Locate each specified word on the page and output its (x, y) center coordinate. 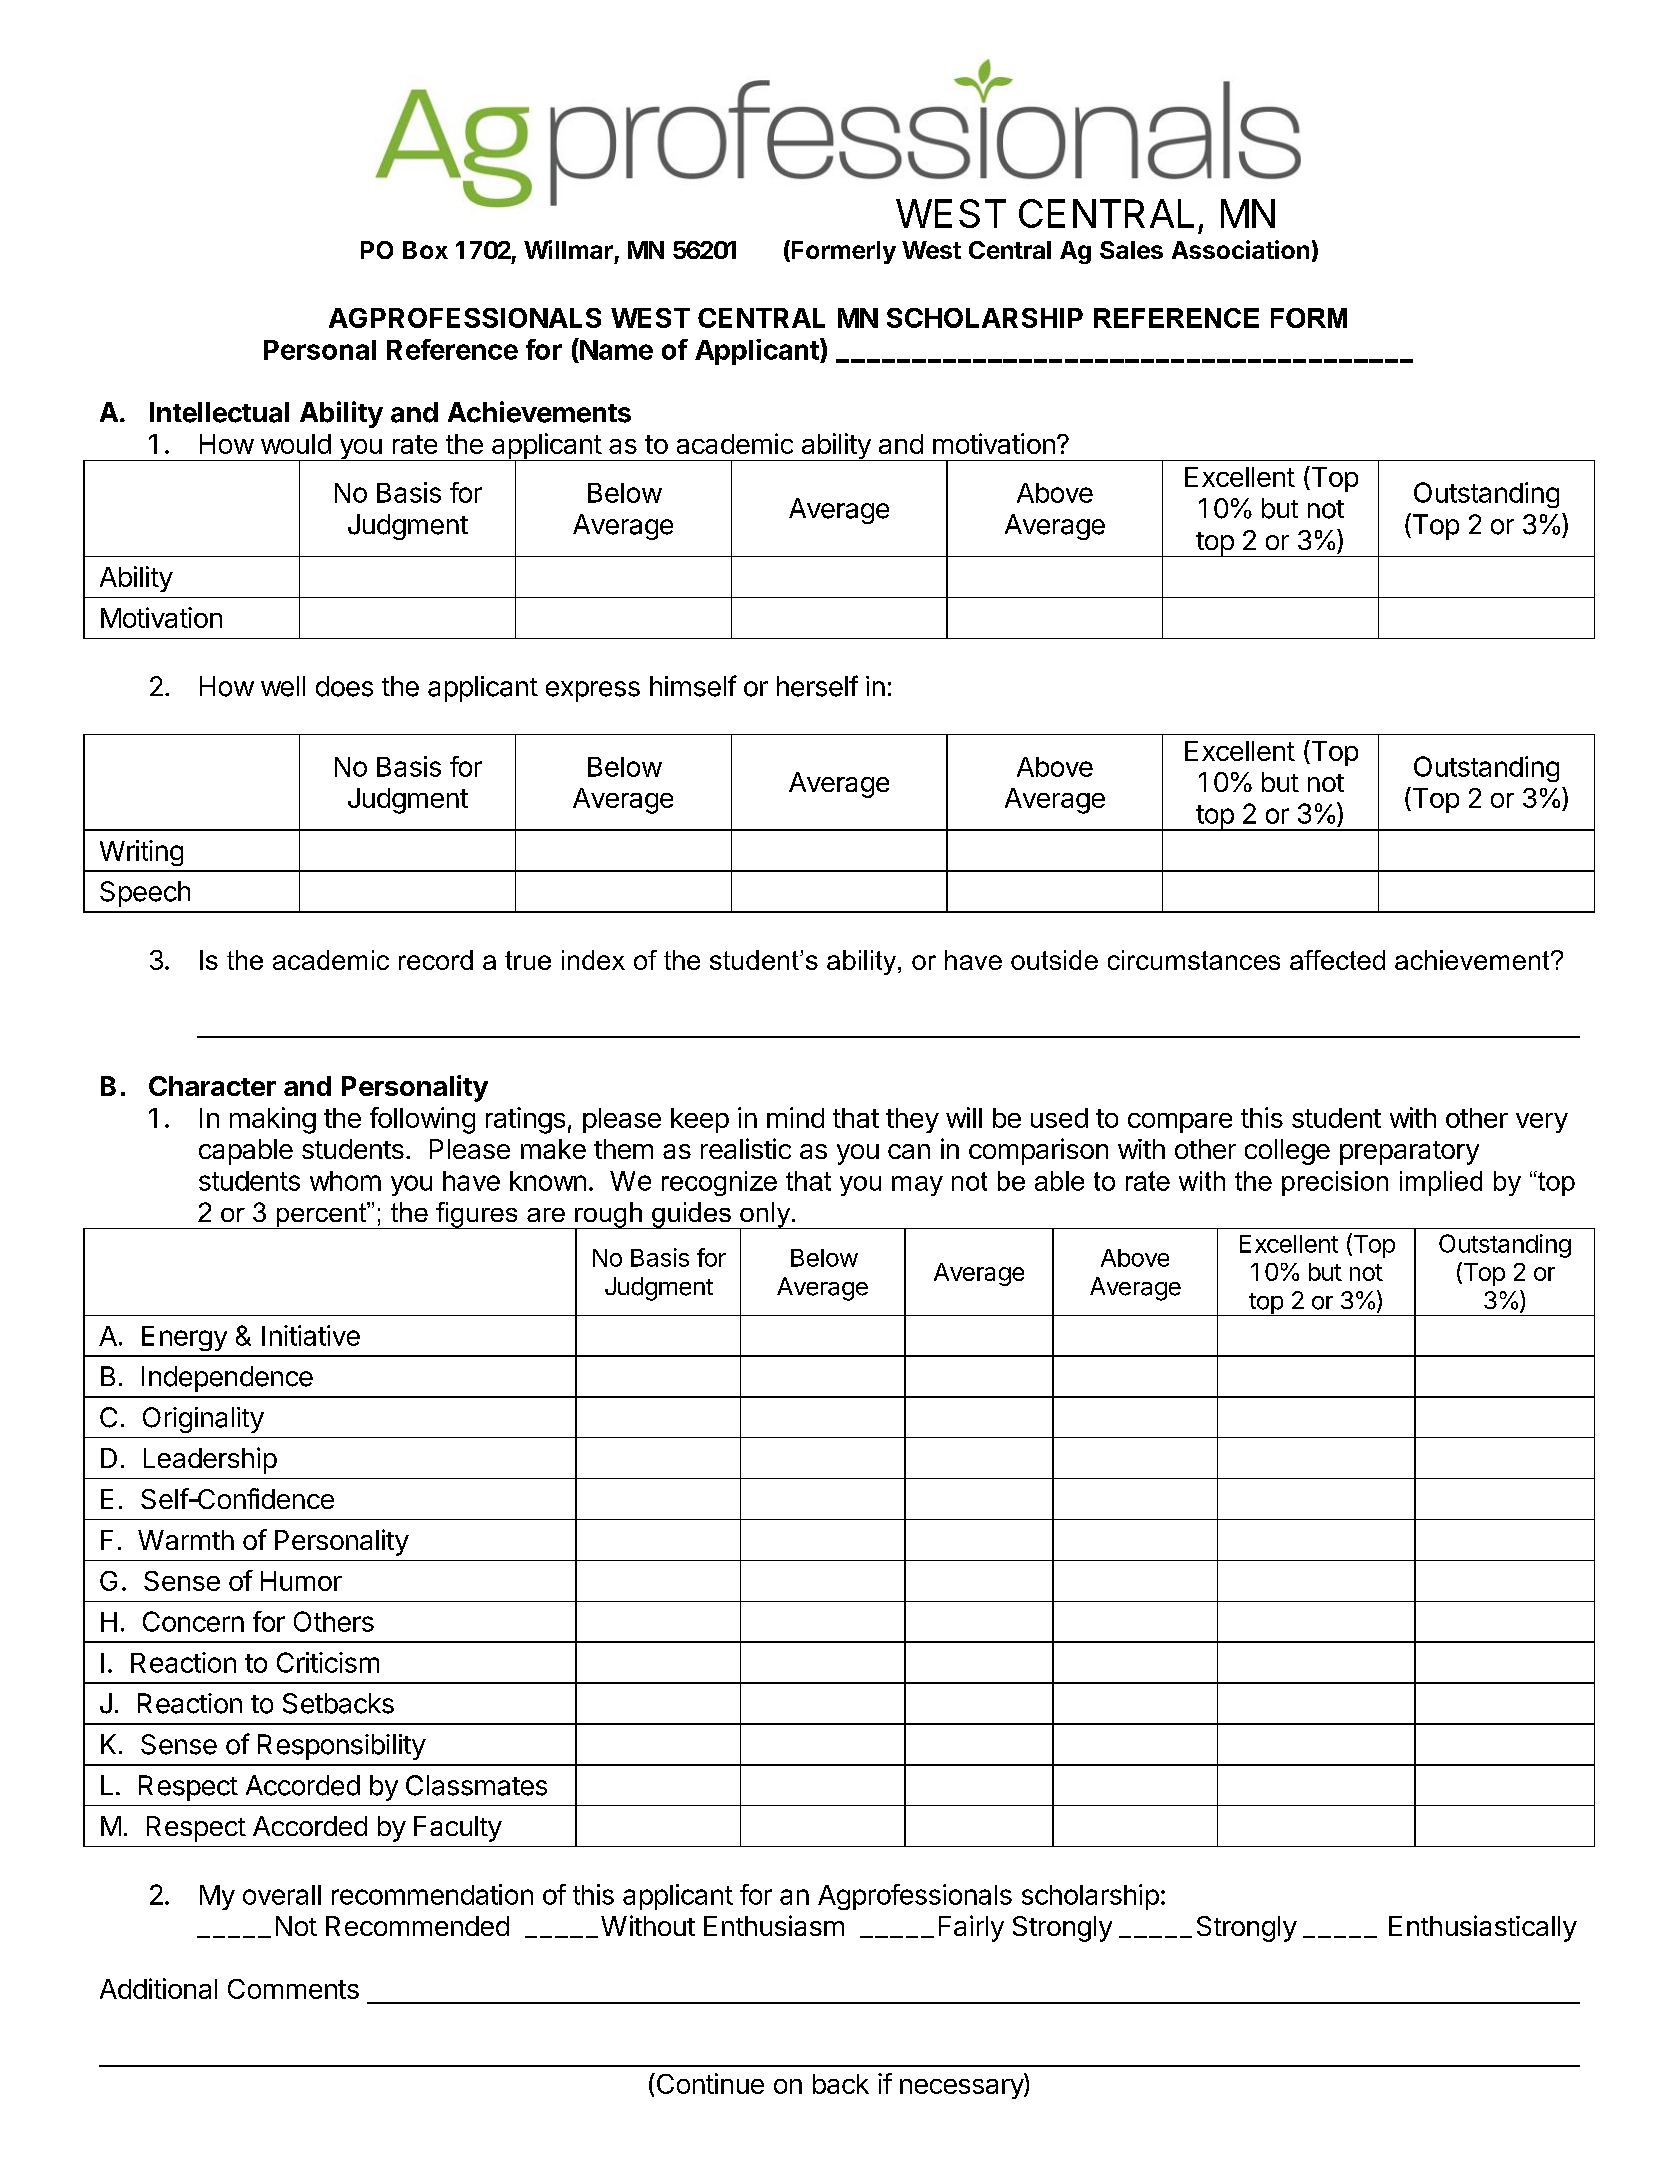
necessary (962, 2089)
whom (345, 1181)
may (917, 1186)
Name (615, 349)
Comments (293, 1989)
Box (425, 250)
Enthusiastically (1483, 1928)
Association (1240, 249)
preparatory (1409, 1153)
